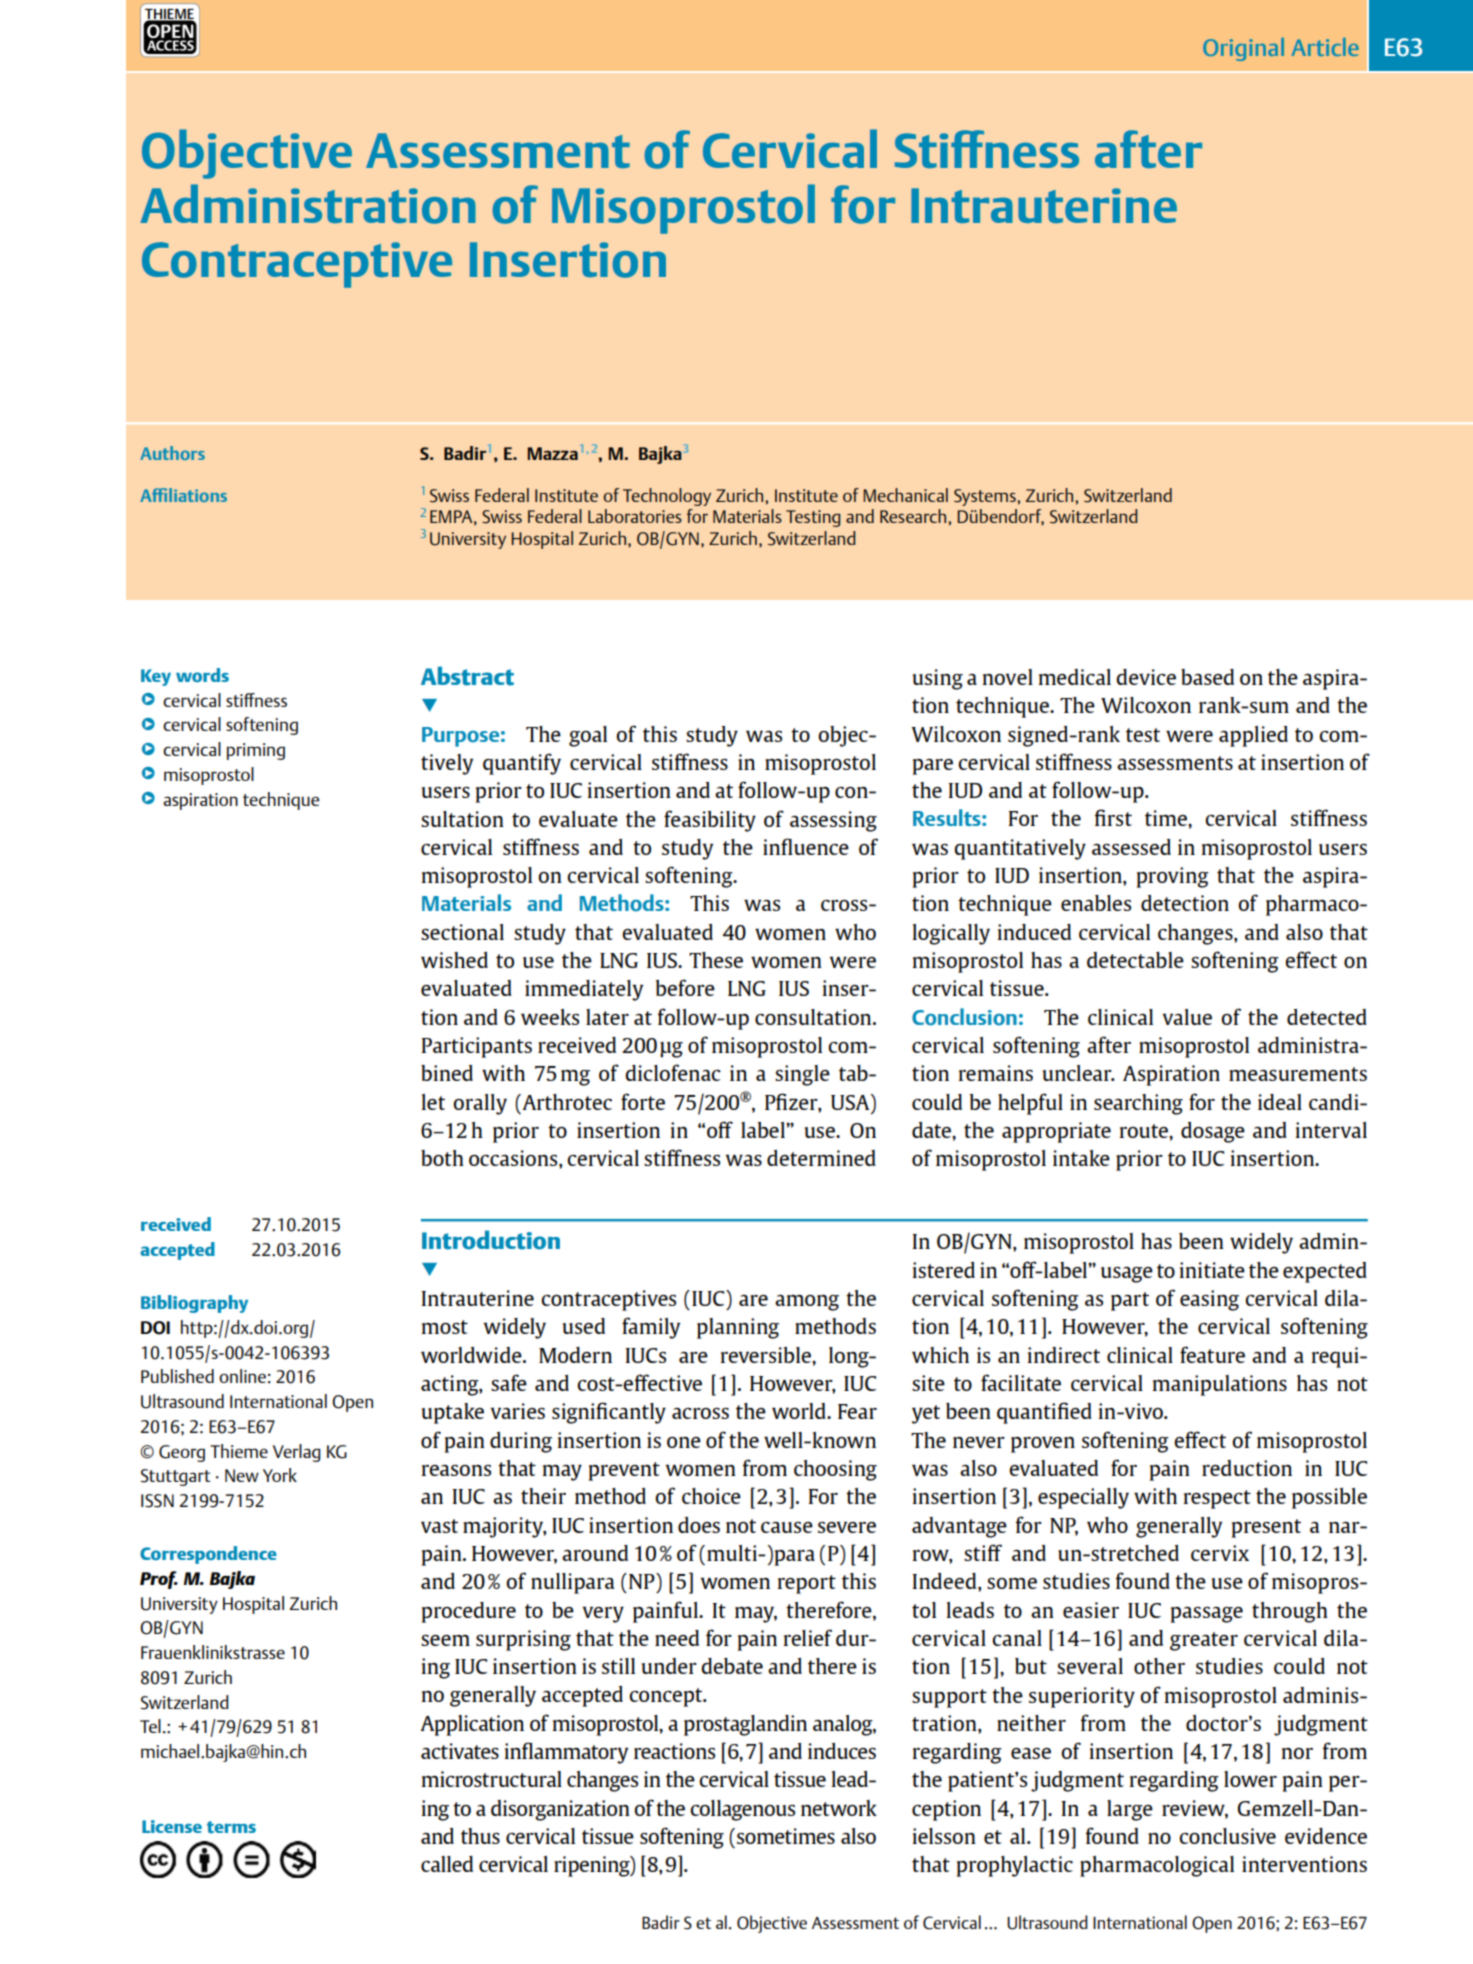  What do you see at coordinates (738, 1328) in the document?
I see `planning` at bounding box center [738, 1328].
